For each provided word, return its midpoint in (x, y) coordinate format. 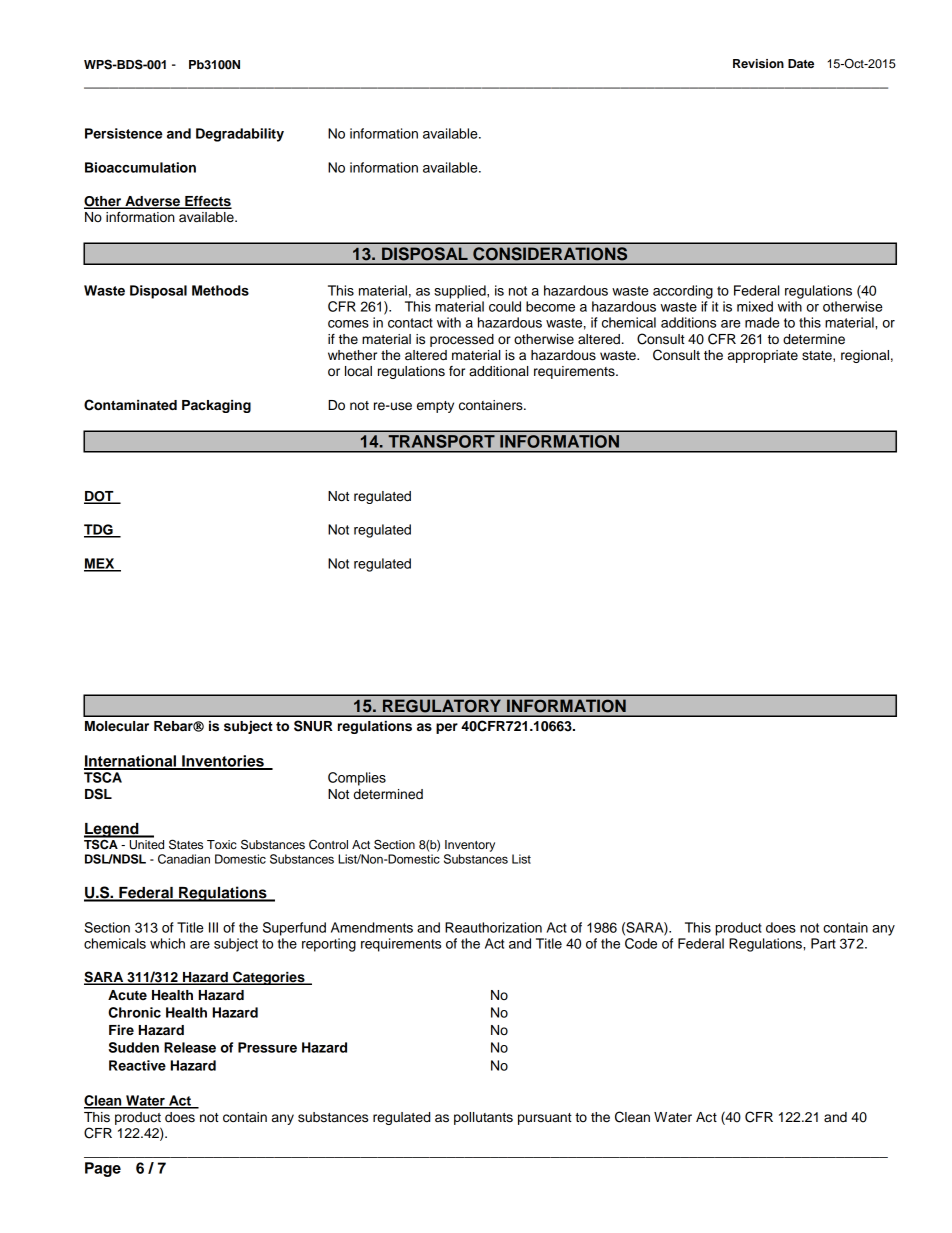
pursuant (545, 1119)
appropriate (763, 356)
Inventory (470, 846)
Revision (758, 63)
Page (103, 1169)
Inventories (223, 762)
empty (435, 407)
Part (823, 943)
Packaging (216, 406)
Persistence (124, 133)
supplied (461, 292)
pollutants (483, 1118)
